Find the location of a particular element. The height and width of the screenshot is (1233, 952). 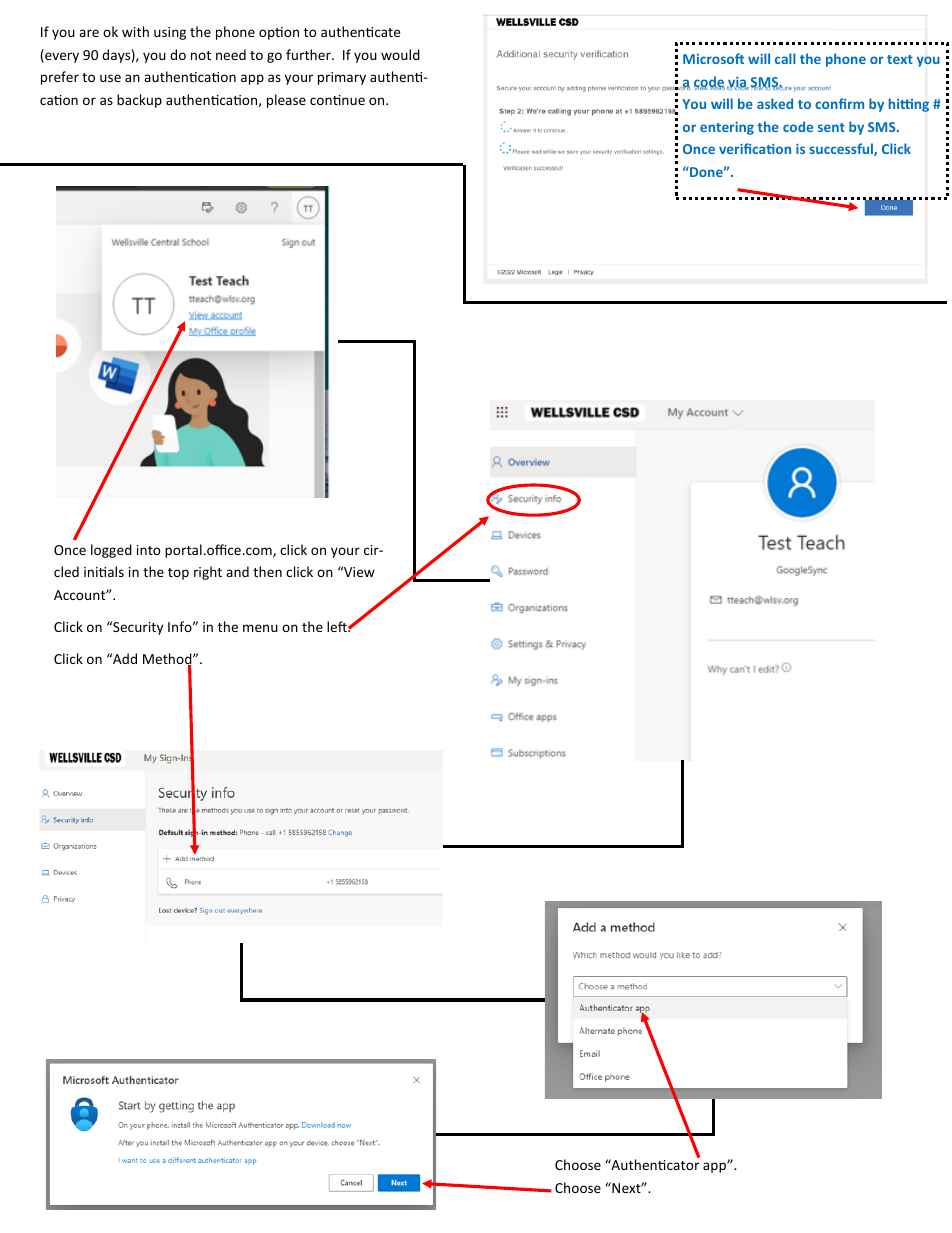

sent is located at coordinates (831, 127).
